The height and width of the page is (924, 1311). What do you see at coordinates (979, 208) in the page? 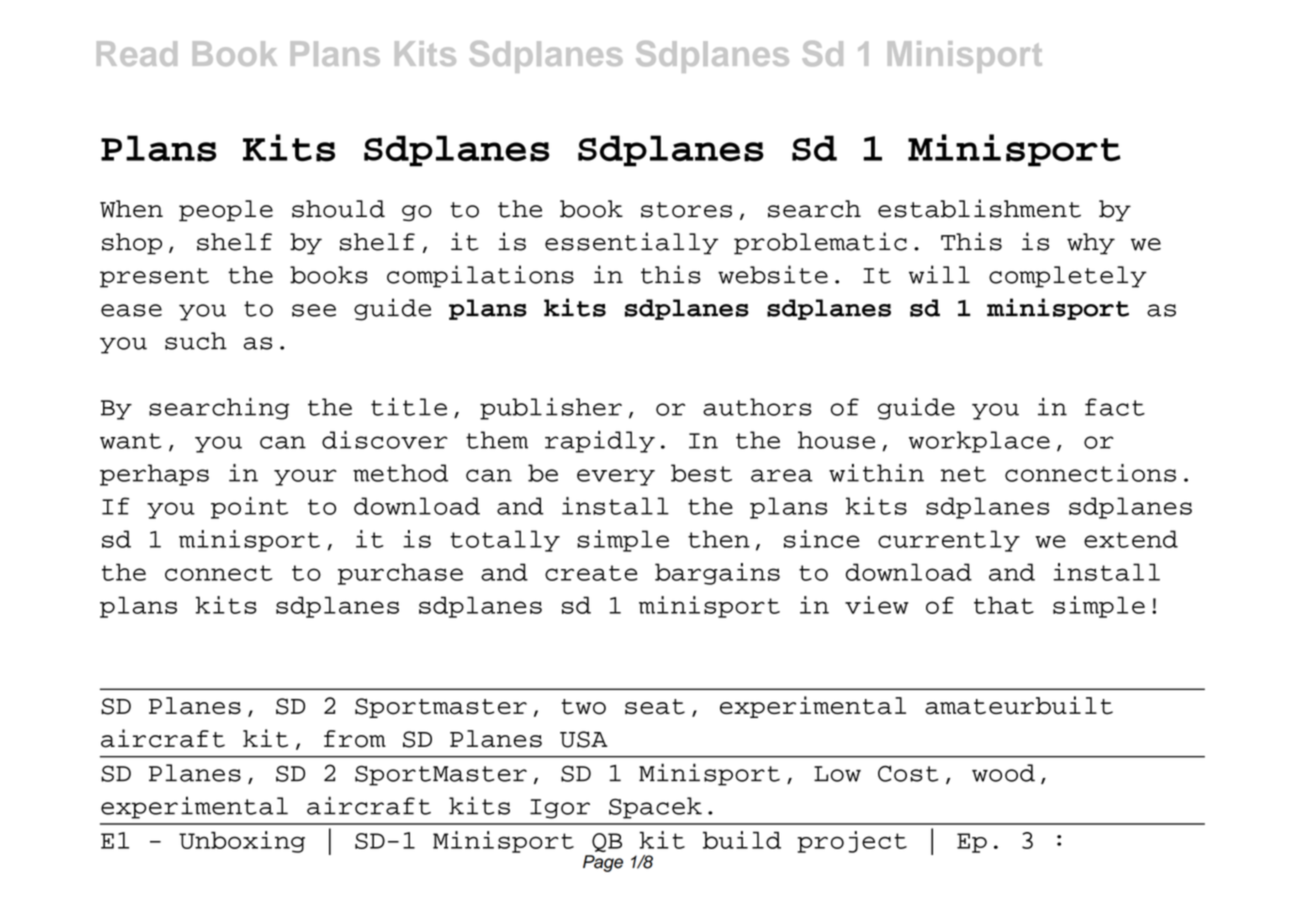
I see `establishment` at bounding box center [979, 208].
